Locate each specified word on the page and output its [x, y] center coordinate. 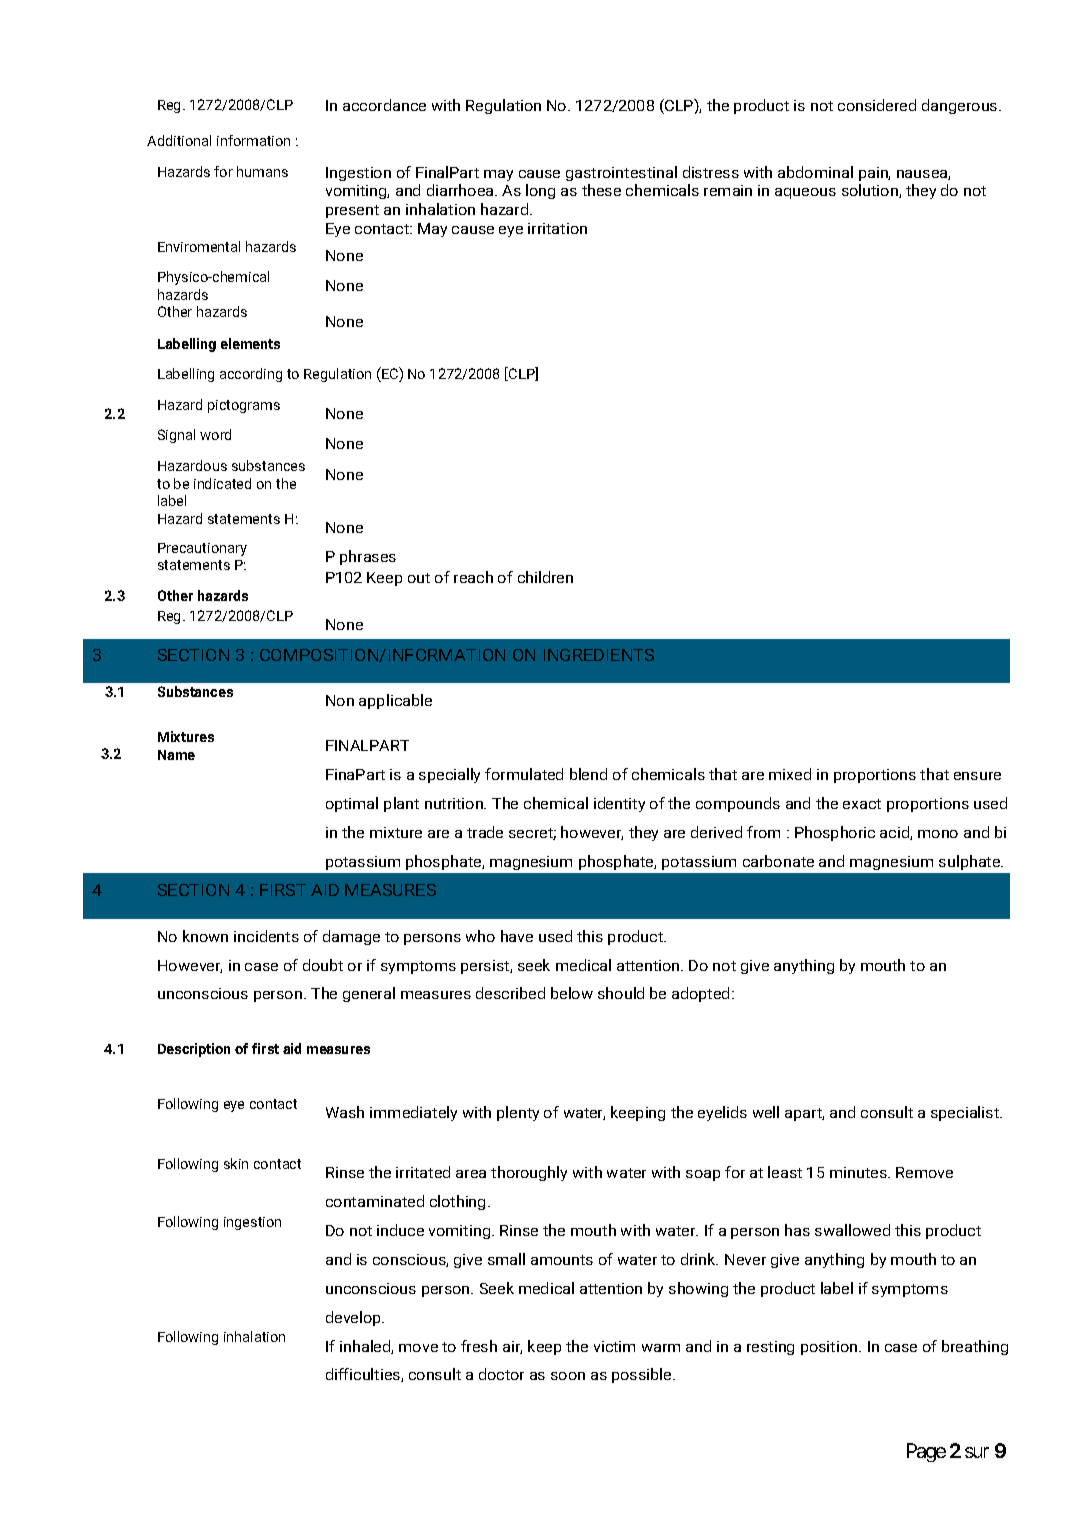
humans [262, 171]
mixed [790, 774]
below [572, 993]
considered [877, 105]
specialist [966, 1113]
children [545, 577]
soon [568, 1376]
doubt [323, 965]
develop [354, 1318]
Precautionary [202, 549]
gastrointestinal [621, 173]
